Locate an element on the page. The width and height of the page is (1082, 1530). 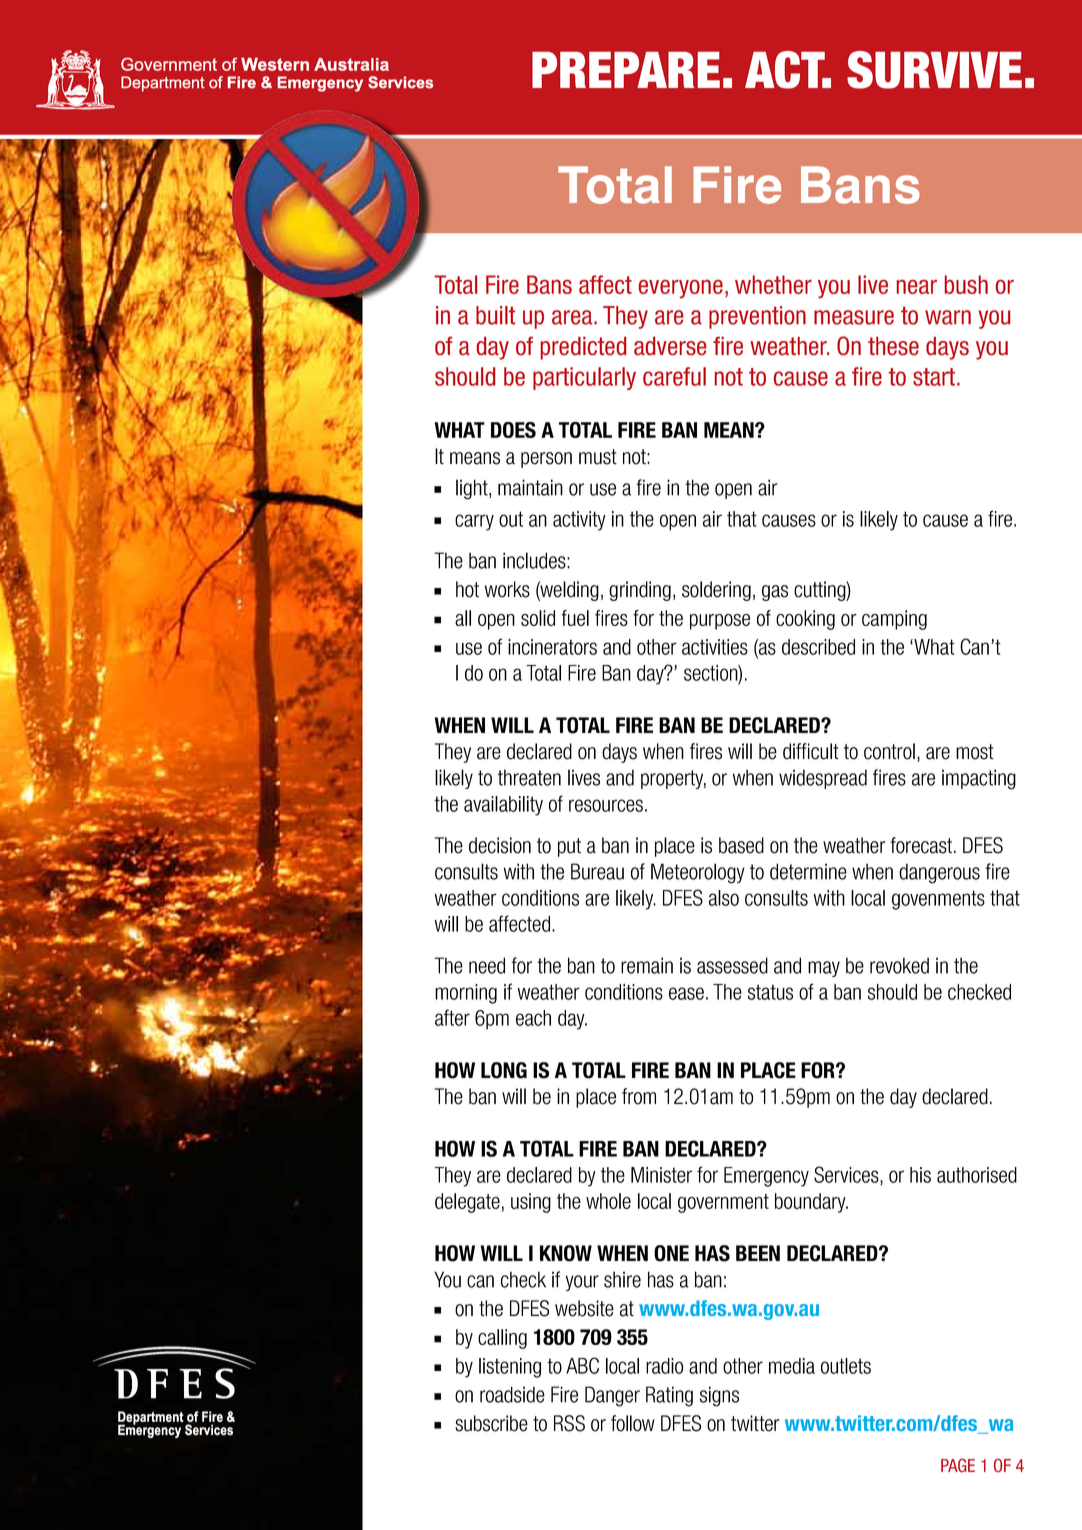
decision is located at coordinates (500, 845).
